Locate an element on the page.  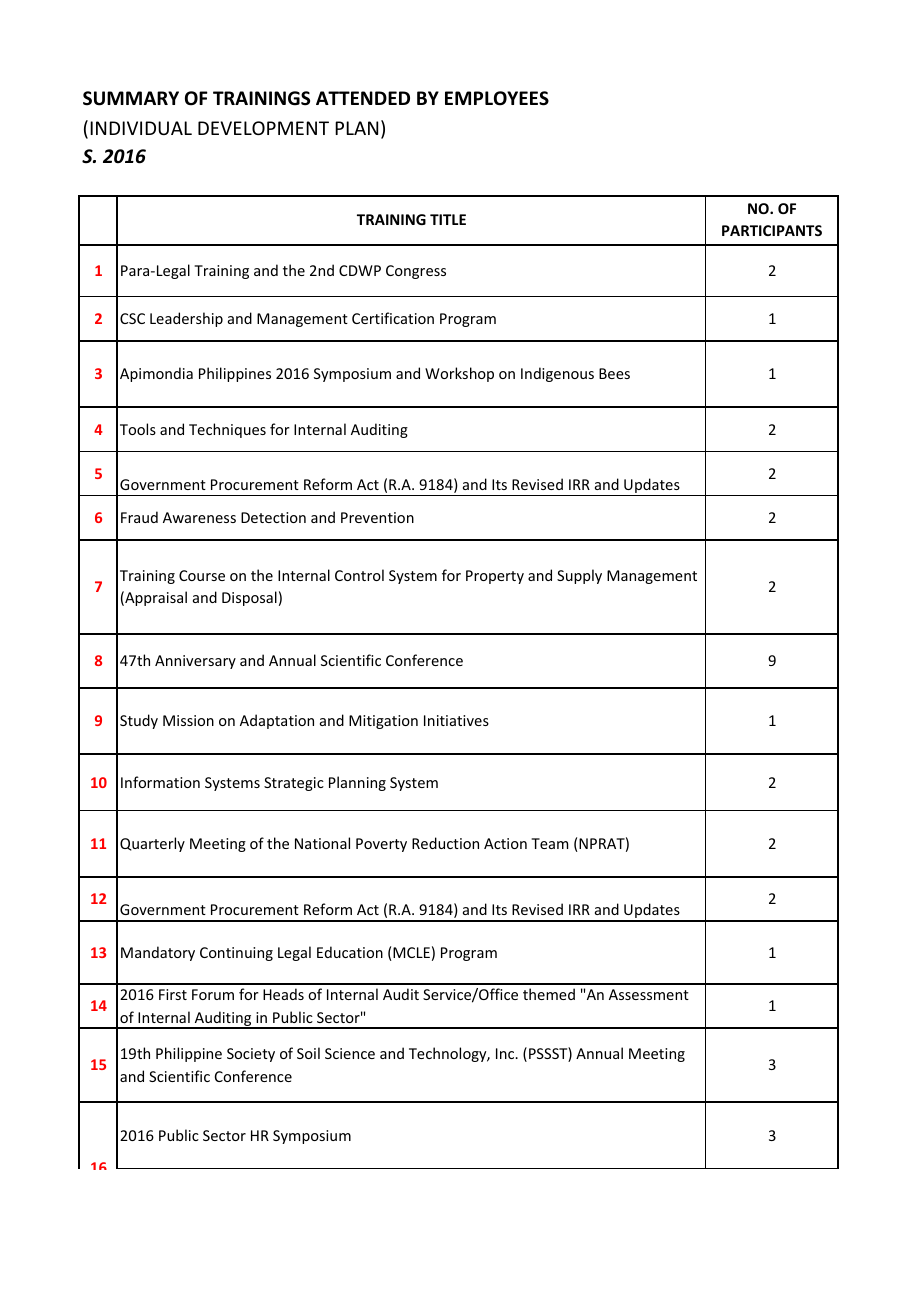
Inc is located at coordinates (506, 1053).
